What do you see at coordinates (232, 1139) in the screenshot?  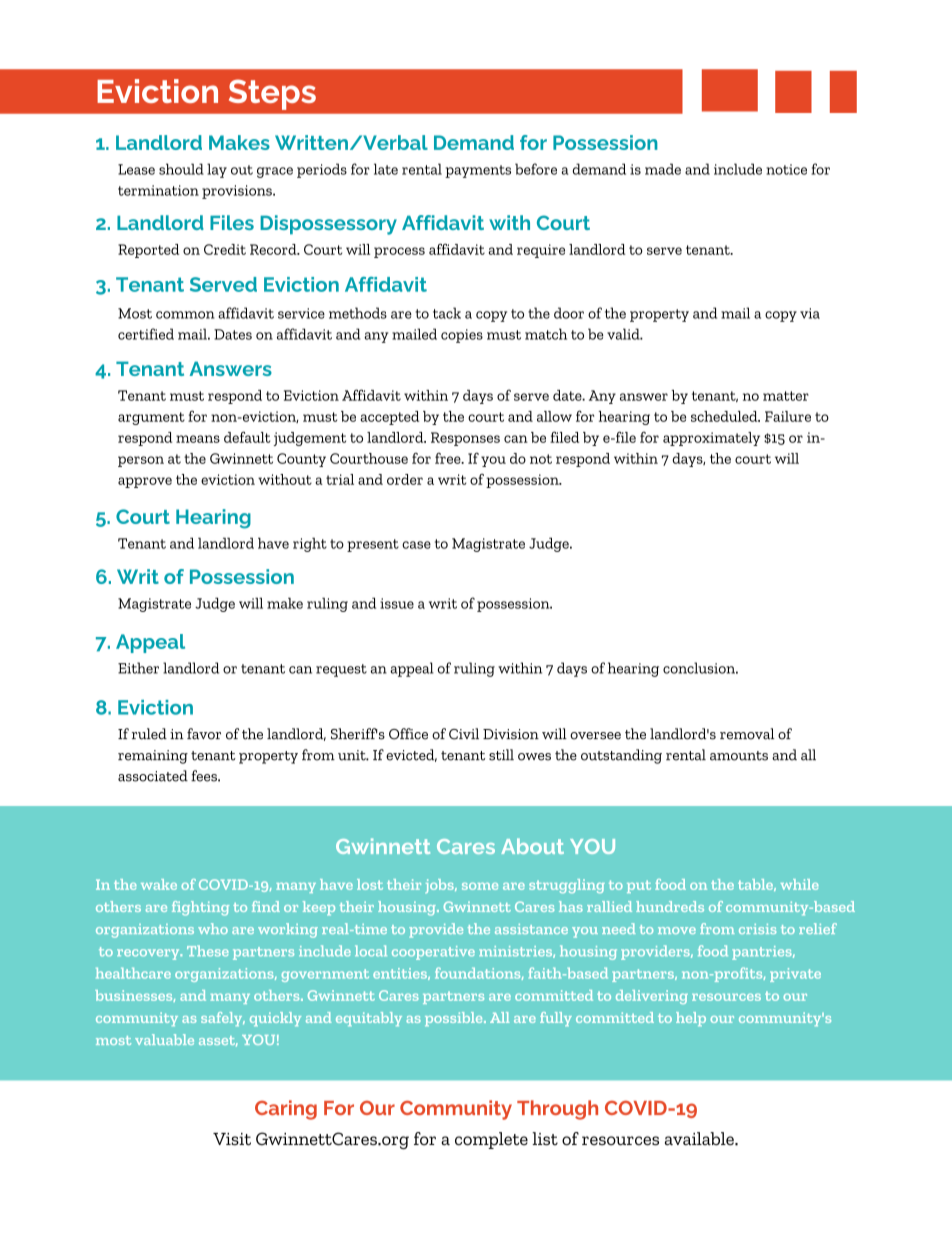 I see `Visit` at bounding box center [232, 1139].
